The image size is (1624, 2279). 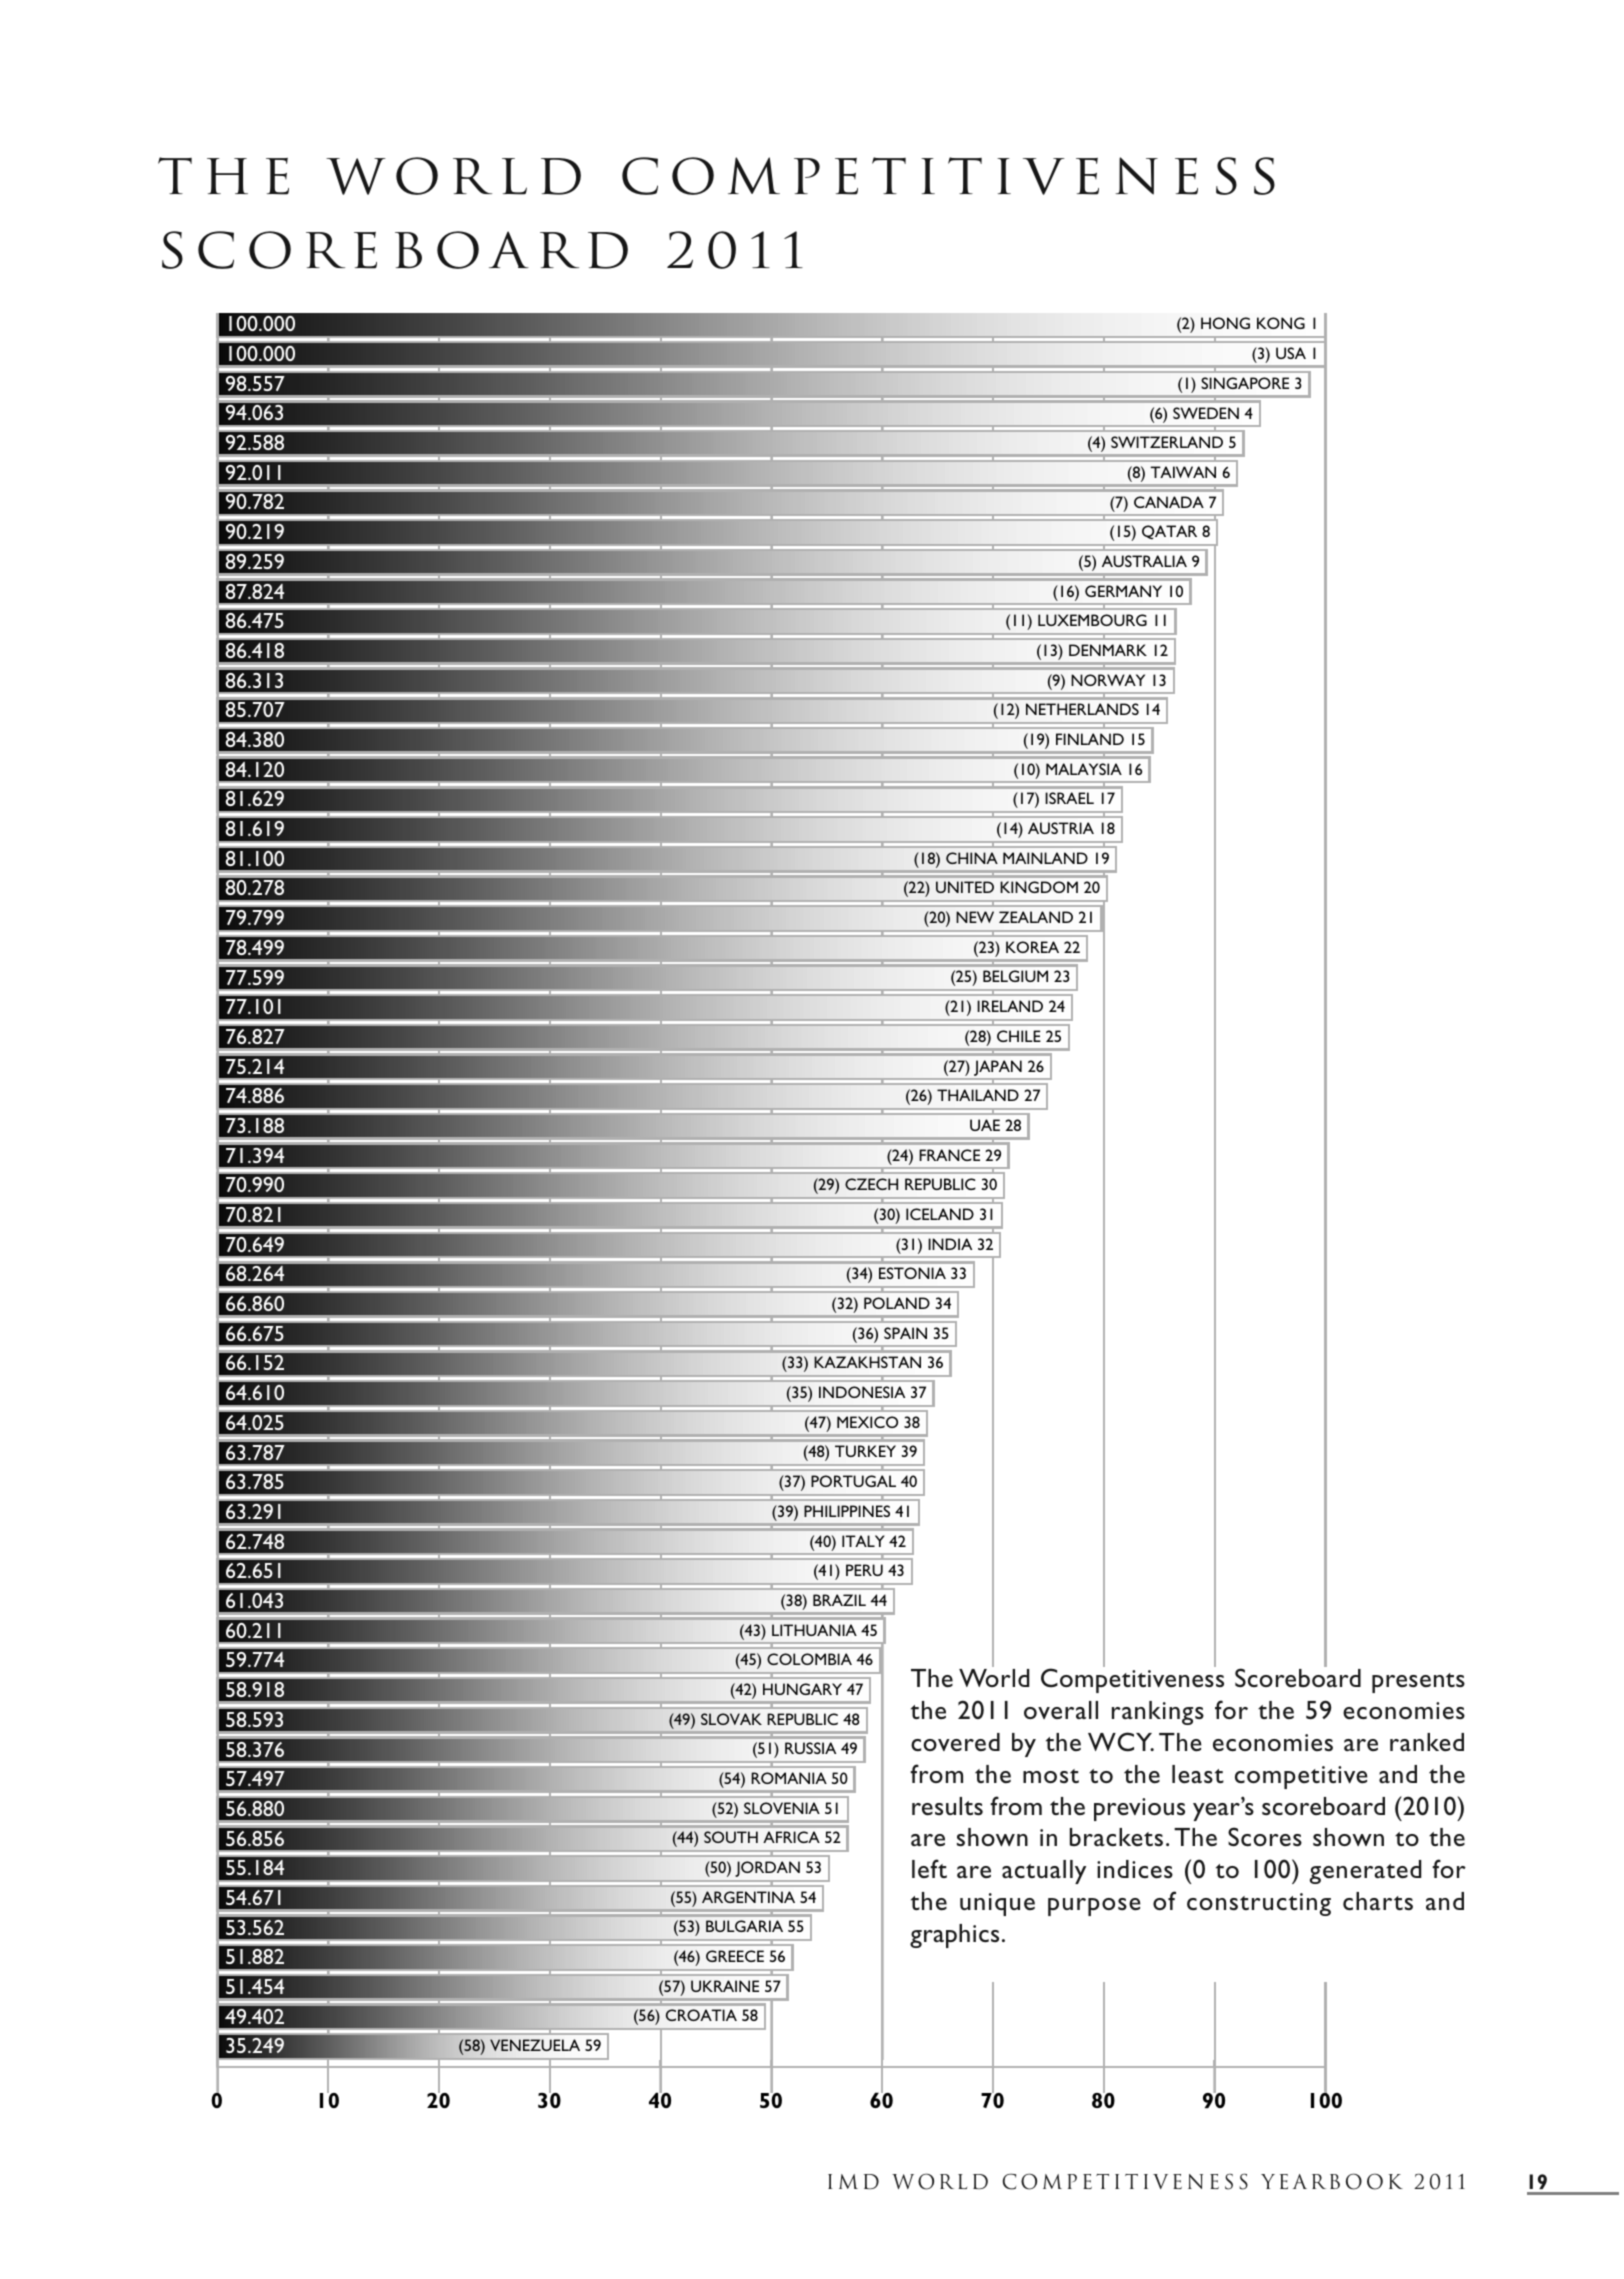 I want to click on CROATIA, so click(x=701, y=2015).
